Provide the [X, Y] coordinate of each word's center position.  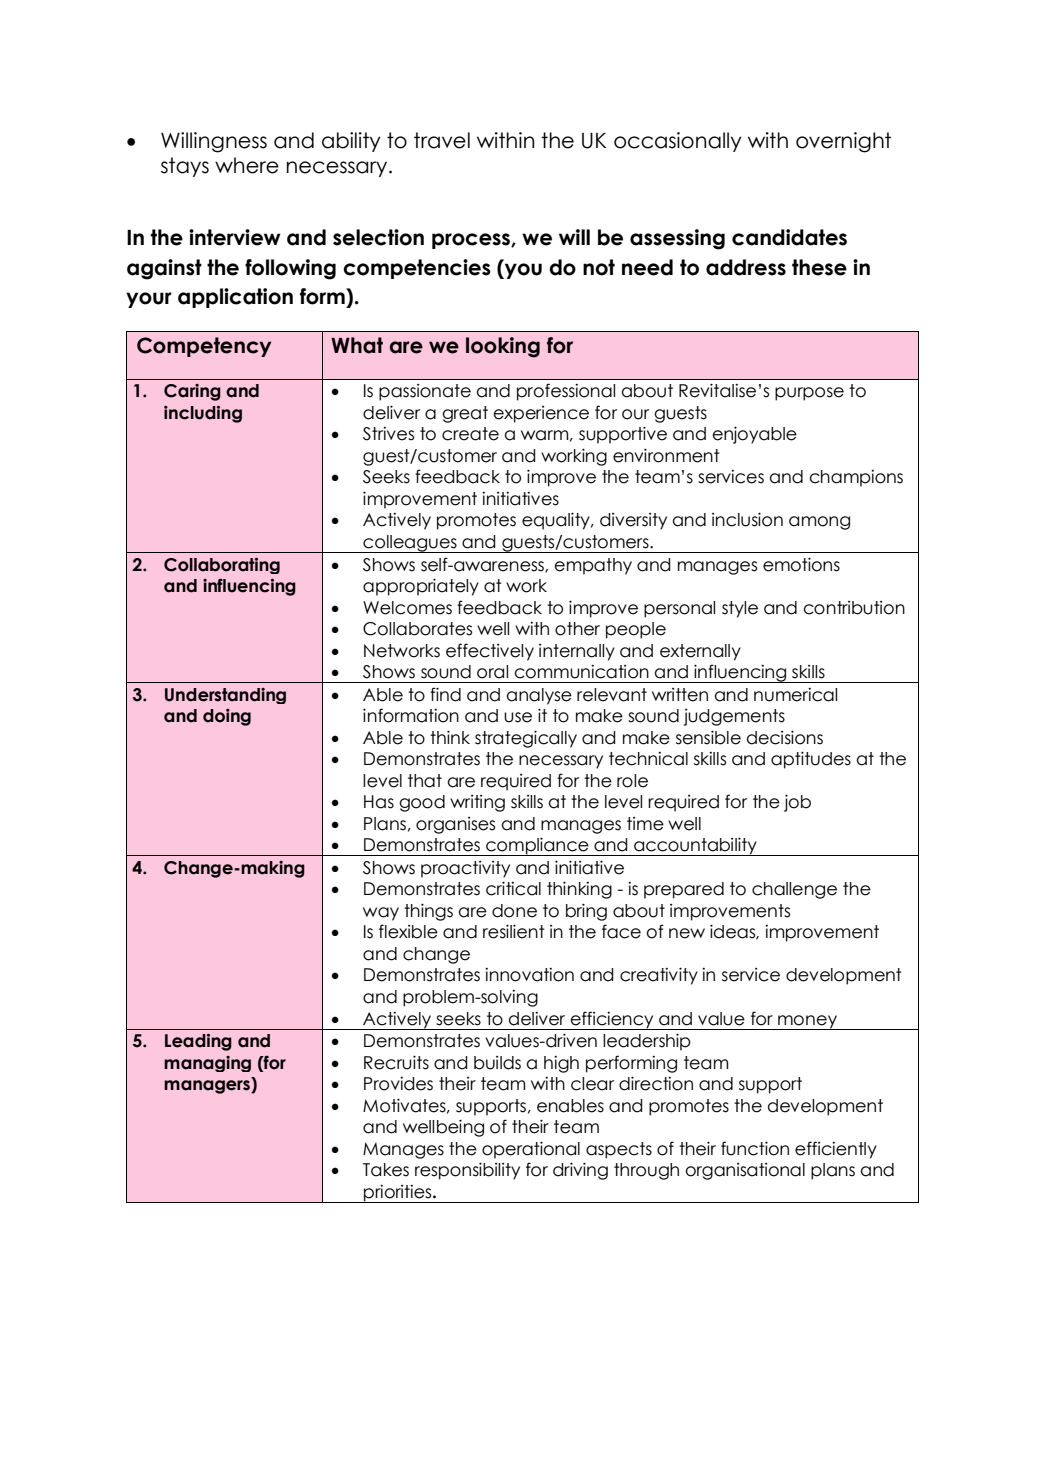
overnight [843, 142]
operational [531, 1150]
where [247, 165]
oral [492, 672]
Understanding [225, 696]
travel [442, 140]
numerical [795, 695]
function [755, 1148]
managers [208, 1087]
